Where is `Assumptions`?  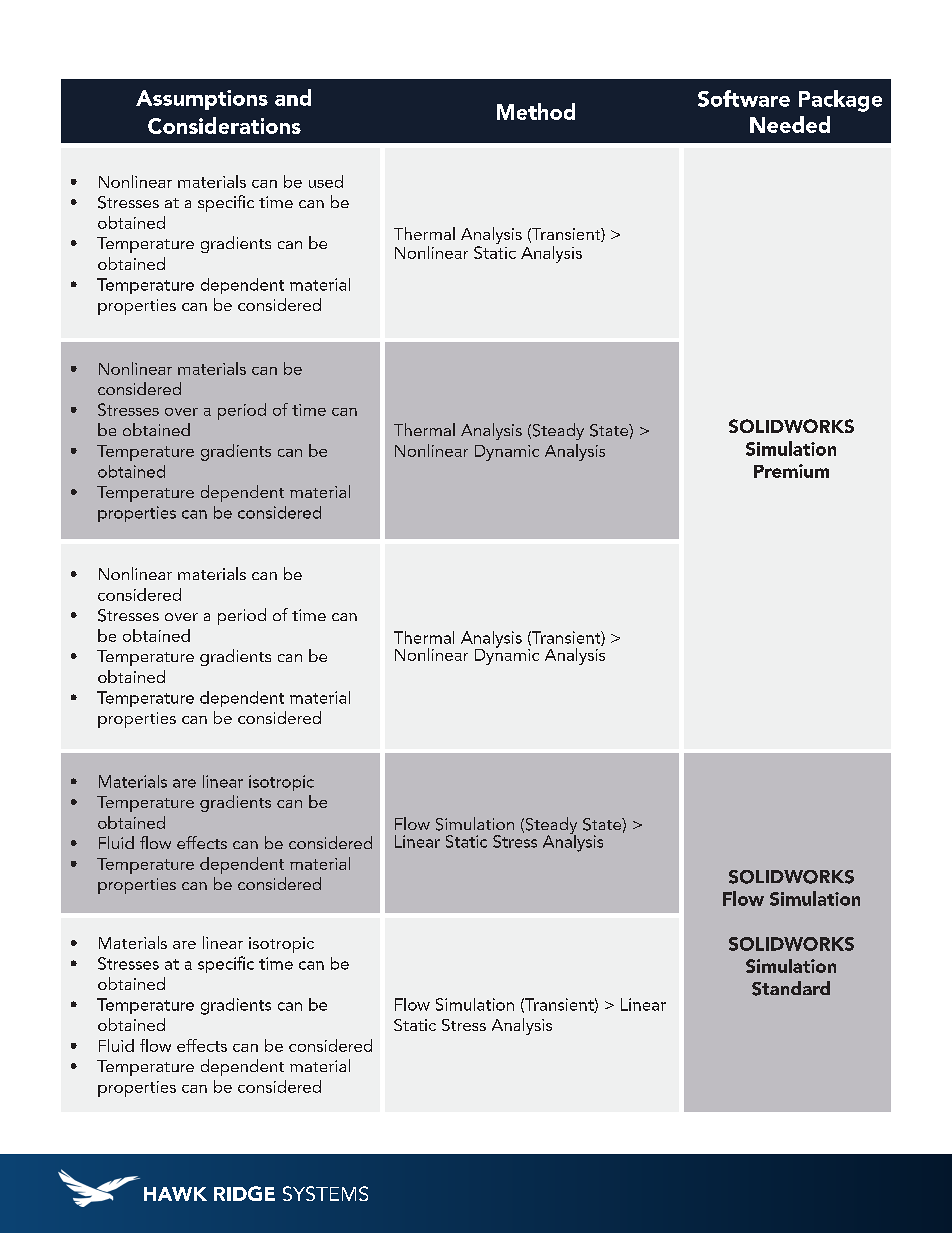
Assumptions is located at coordinates (202, 100).
